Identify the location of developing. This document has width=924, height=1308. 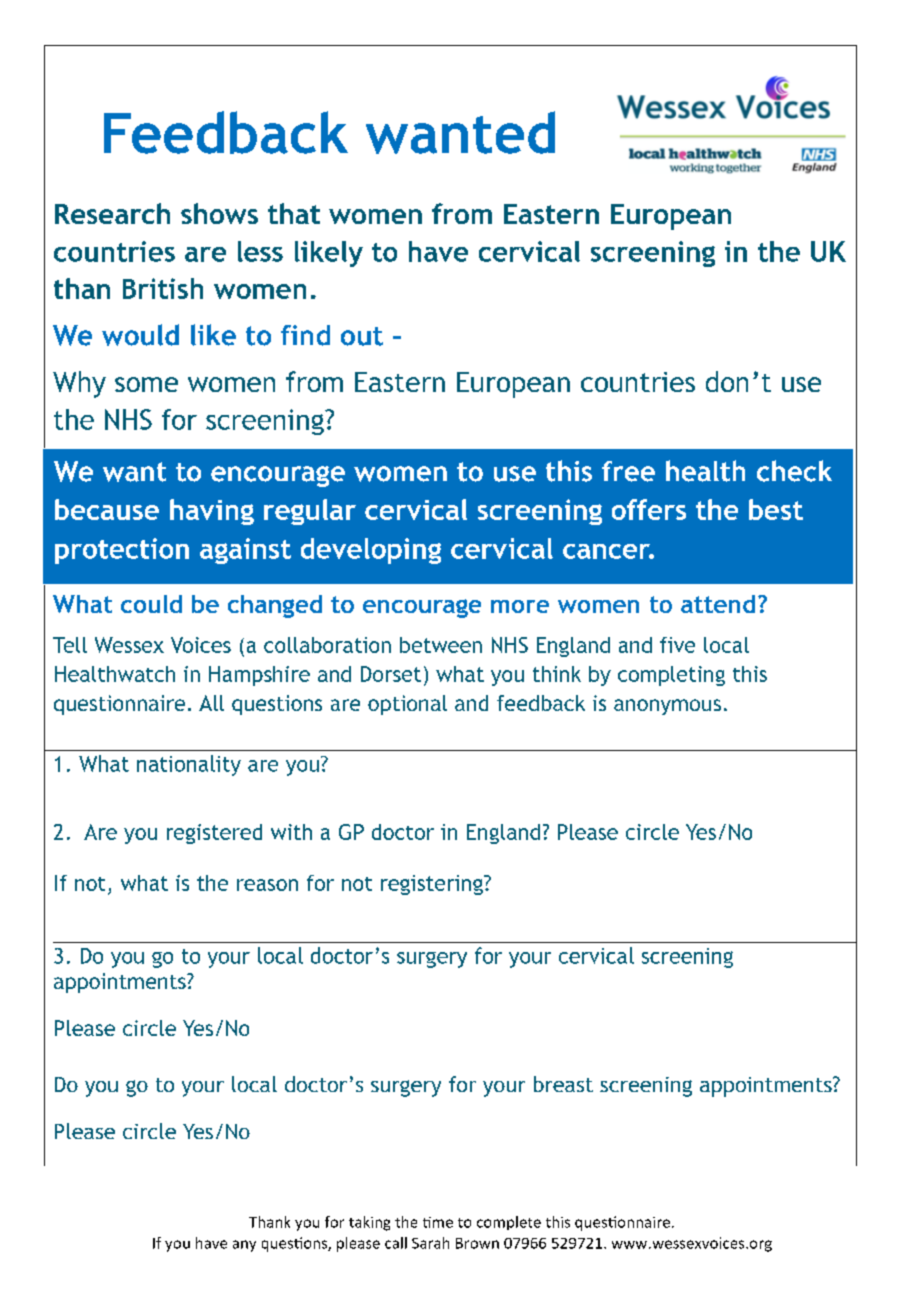
(371, 551).
